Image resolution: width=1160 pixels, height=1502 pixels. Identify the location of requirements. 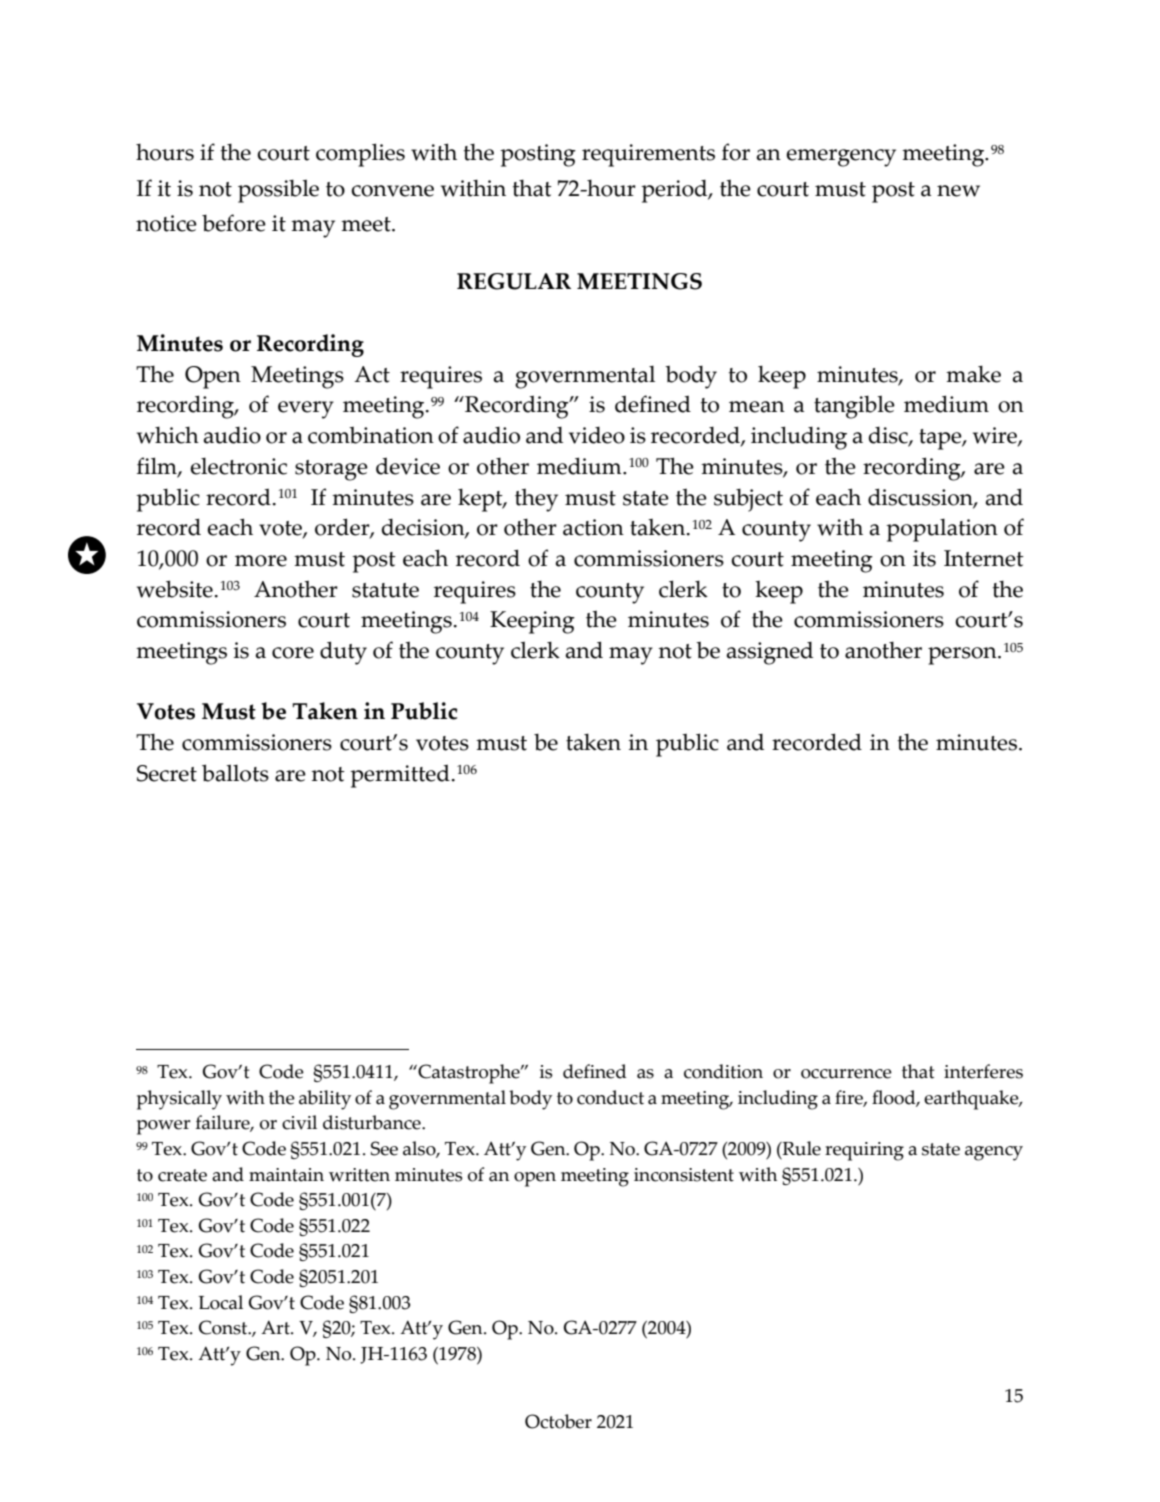
(648, 155).
